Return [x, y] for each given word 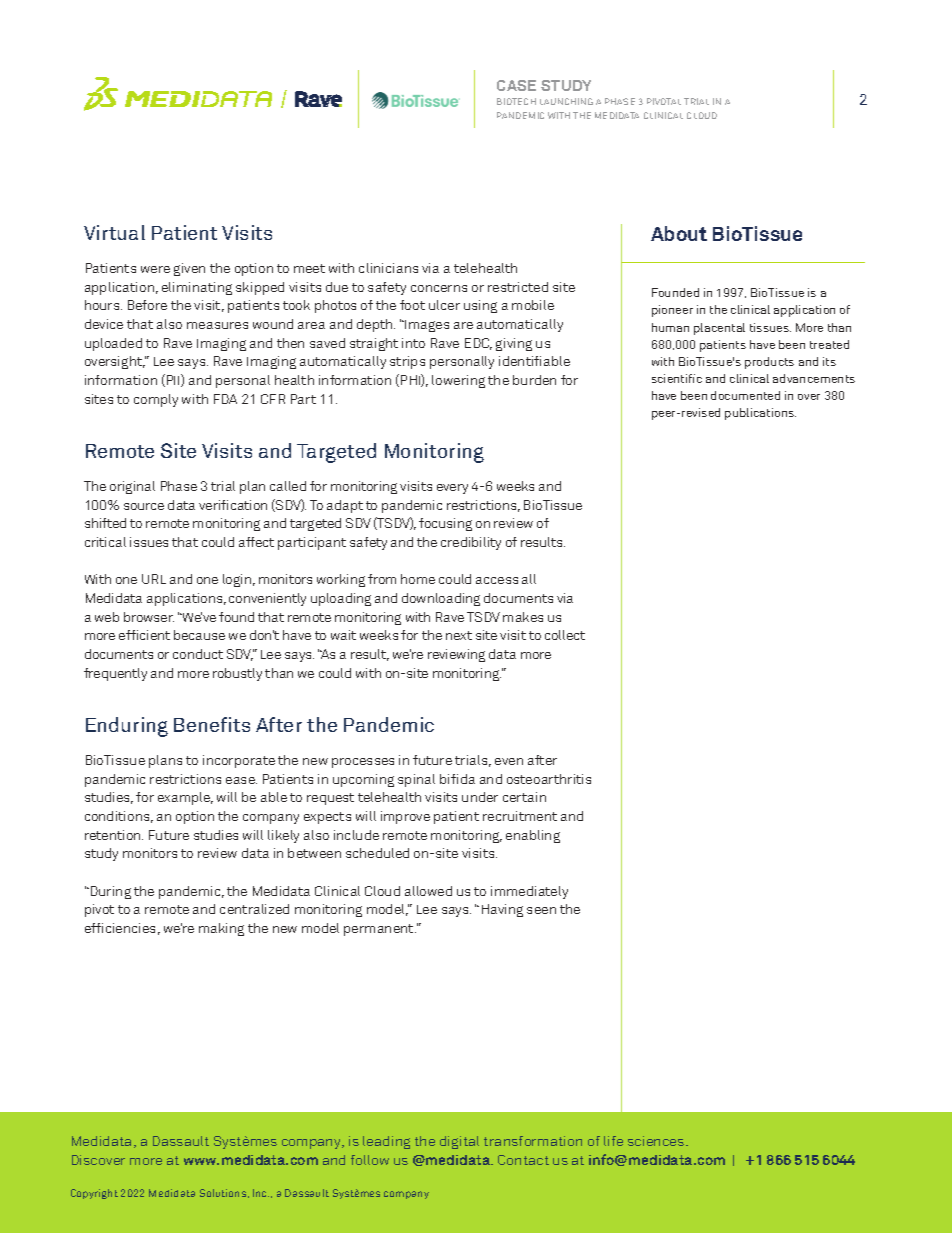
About [679, 233]
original [132, 487]
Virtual [114, 232]
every [452, 489]
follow [370, 1160]
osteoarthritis [549, 779]
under [480, 797]
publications [760, 414]
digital [459, 1142]
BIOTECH [516, 101]
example [185, 798]
